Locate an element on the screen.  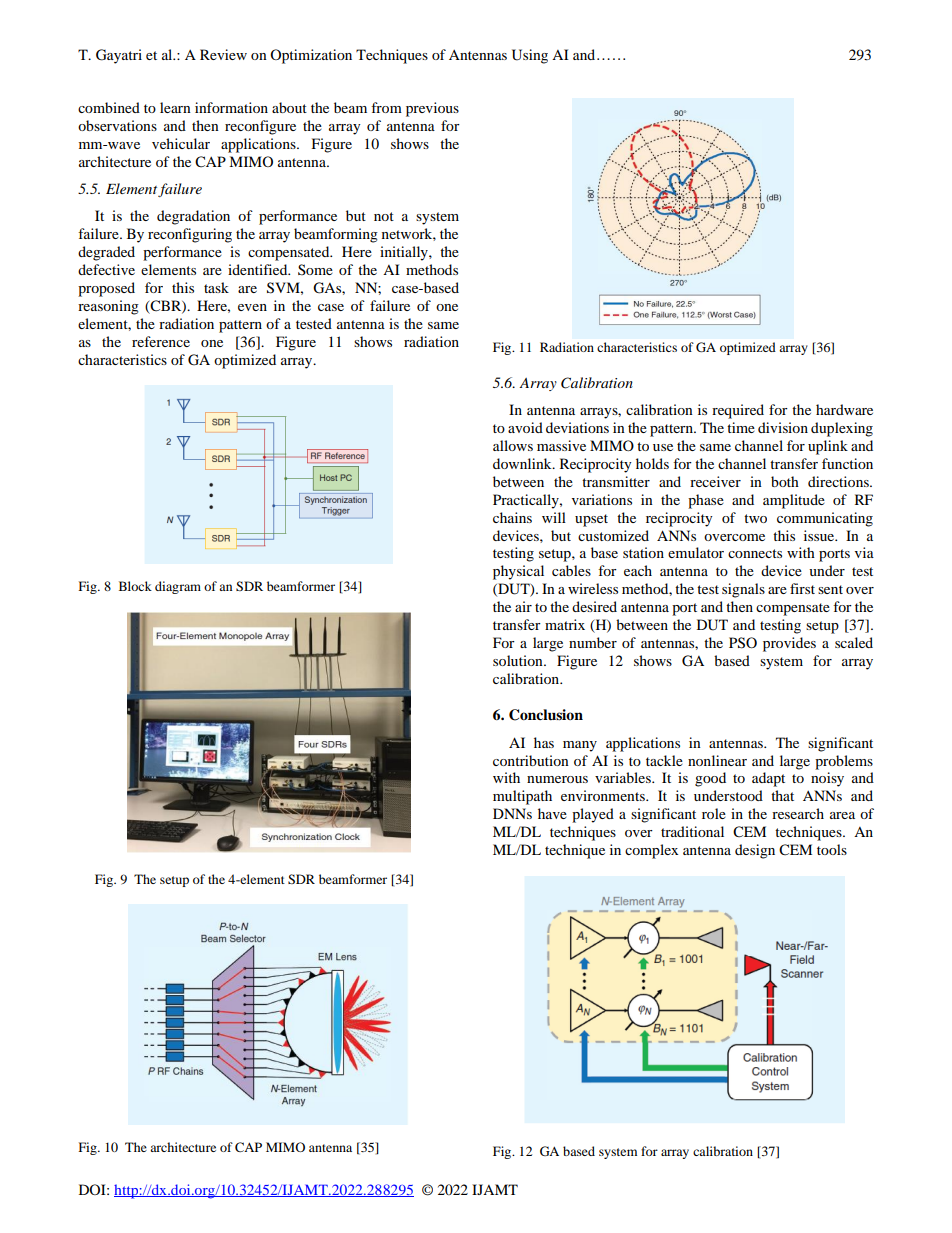
avoid is located at coordinates (525, 427).
